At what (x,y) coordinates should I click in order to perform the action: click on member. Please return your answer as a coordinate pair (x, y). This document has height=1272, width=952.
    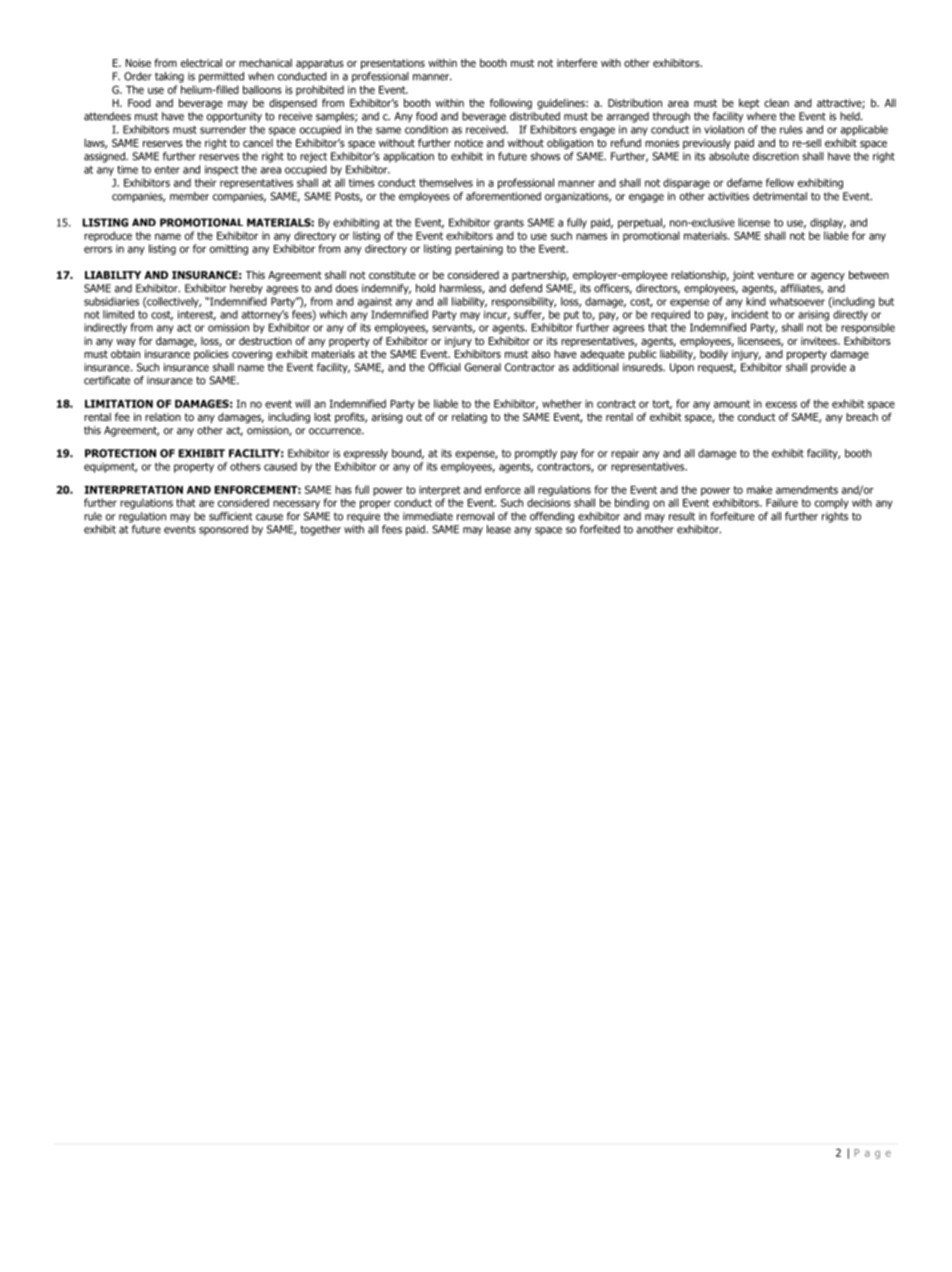
    Looking at the image, I should click on (189, 196).
